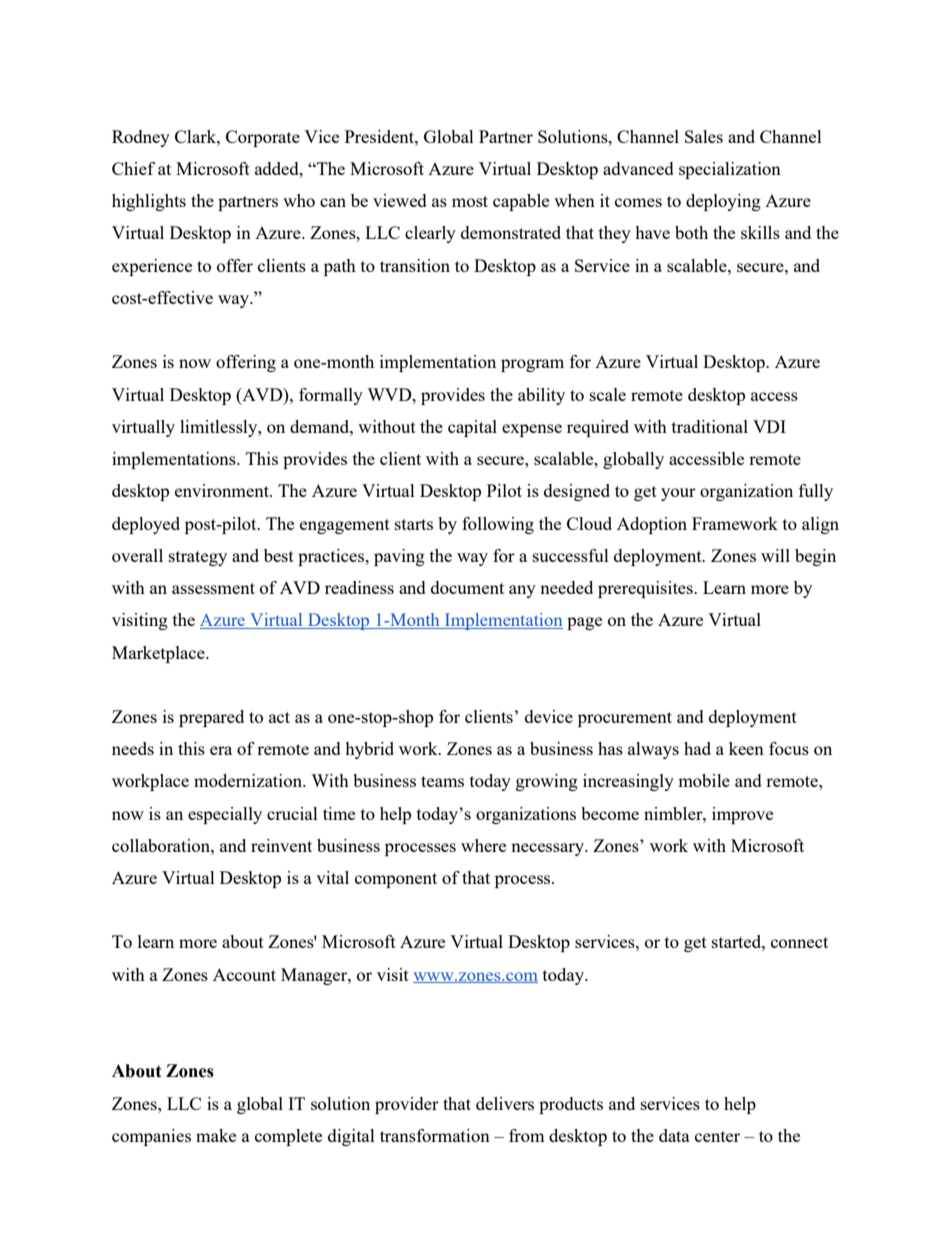  Describe the element at coordinates (646, 589) in the screenshot. I see `prerequisites` at that location.
